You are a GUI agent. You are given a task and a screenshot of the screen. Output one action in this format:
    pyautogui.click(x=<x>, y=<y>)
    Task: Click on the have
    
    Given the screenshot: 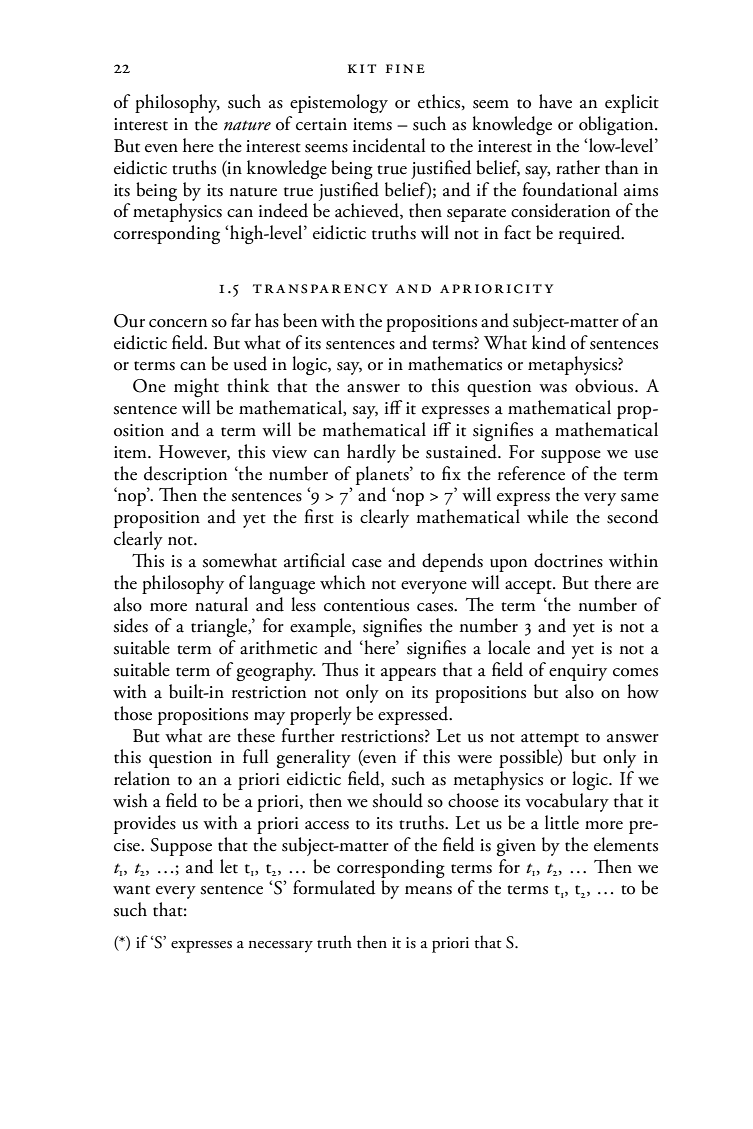 What is the action you would take?
    pyautogui.click(x=555, y=101)
